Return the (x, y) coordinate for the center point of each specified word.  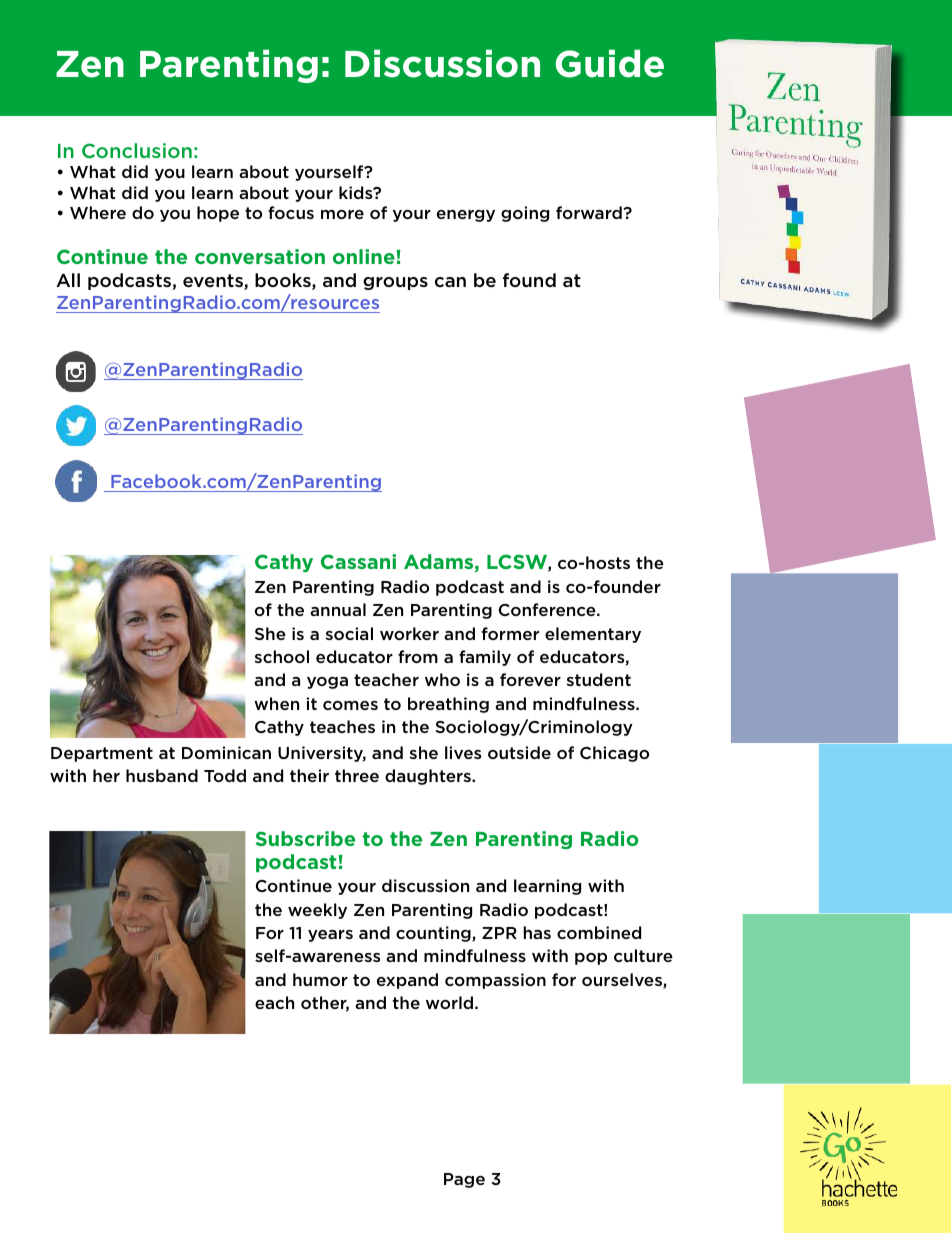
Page (464, 1180)
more (342, 214)
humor (320, 979)
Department (102, 754)
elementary (593, 635)
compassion (495, 981)
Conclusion (137, 150)
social (349, 633)
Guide (610, 63)
